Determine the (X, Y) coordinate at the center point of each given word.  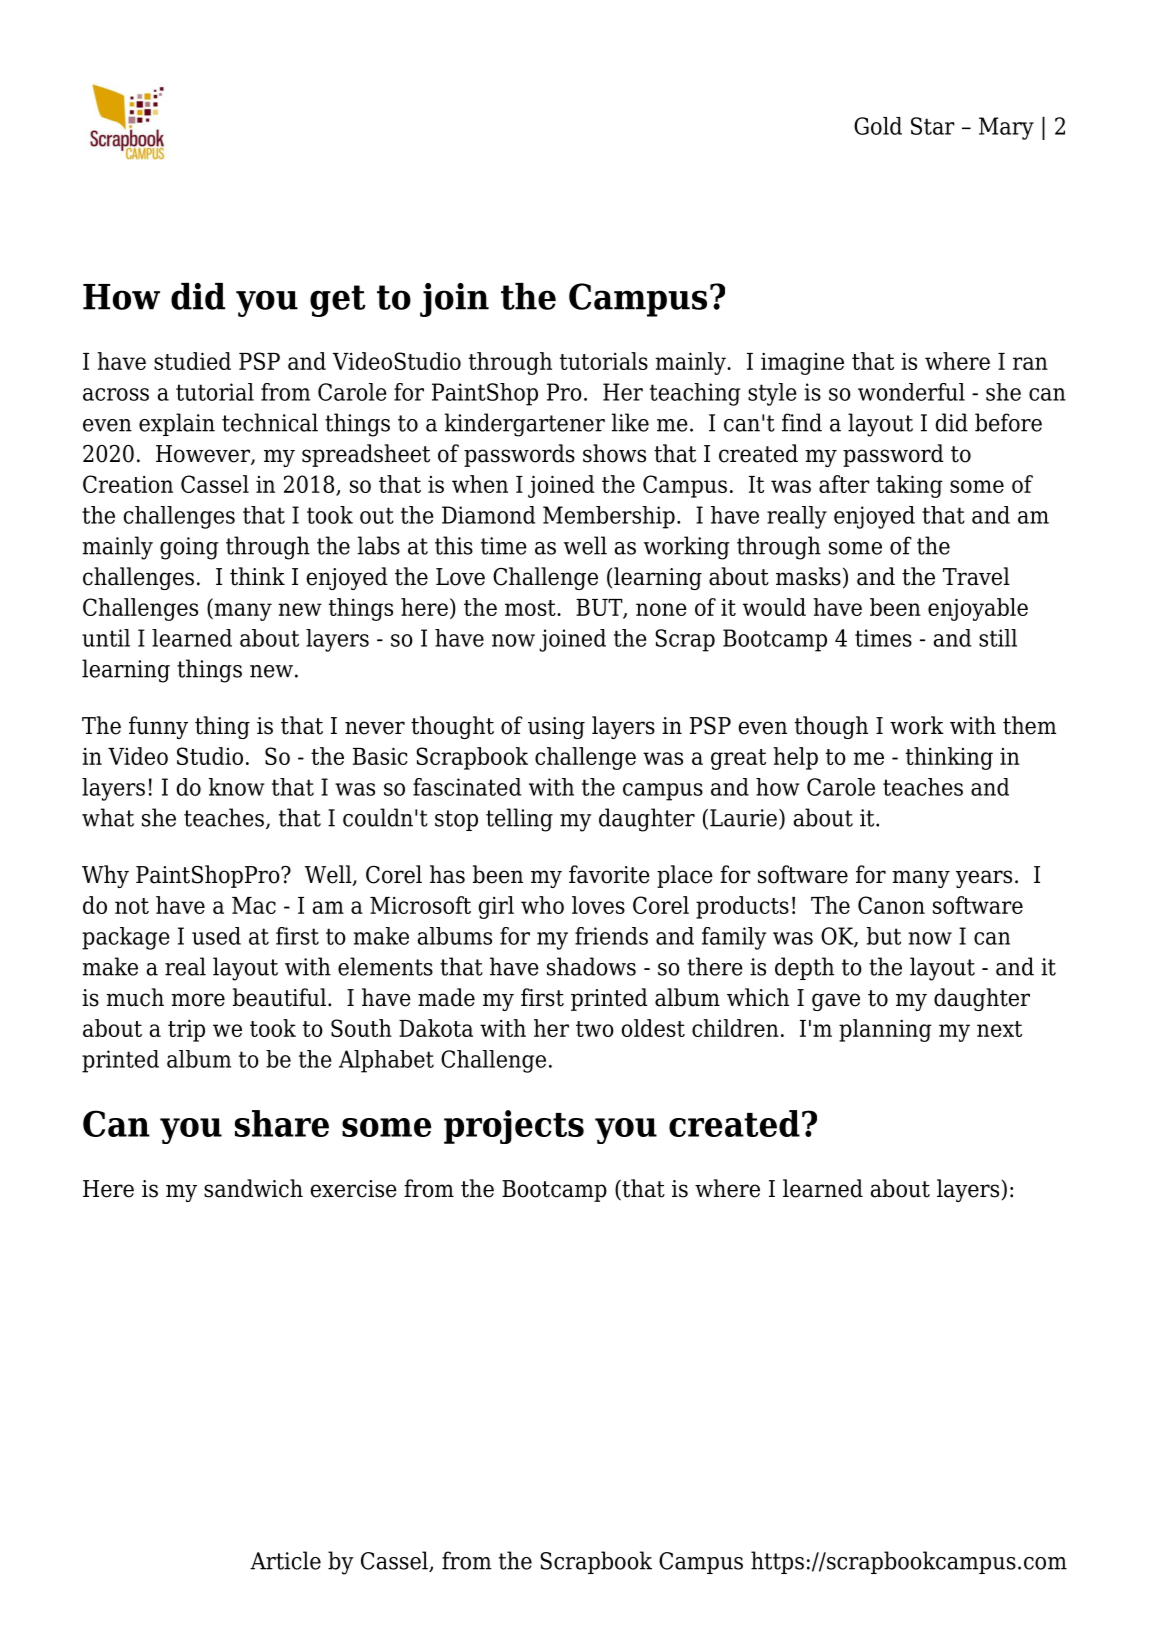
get (338, 301)
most (531, 608)
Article (285, 1560)
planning (885, 1030)
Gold (878, 126)
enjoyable (978, 609)
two (595, 1029)
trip (186, 1030)
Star (933, 126)
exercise (354, 1189)
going (189, 548)
